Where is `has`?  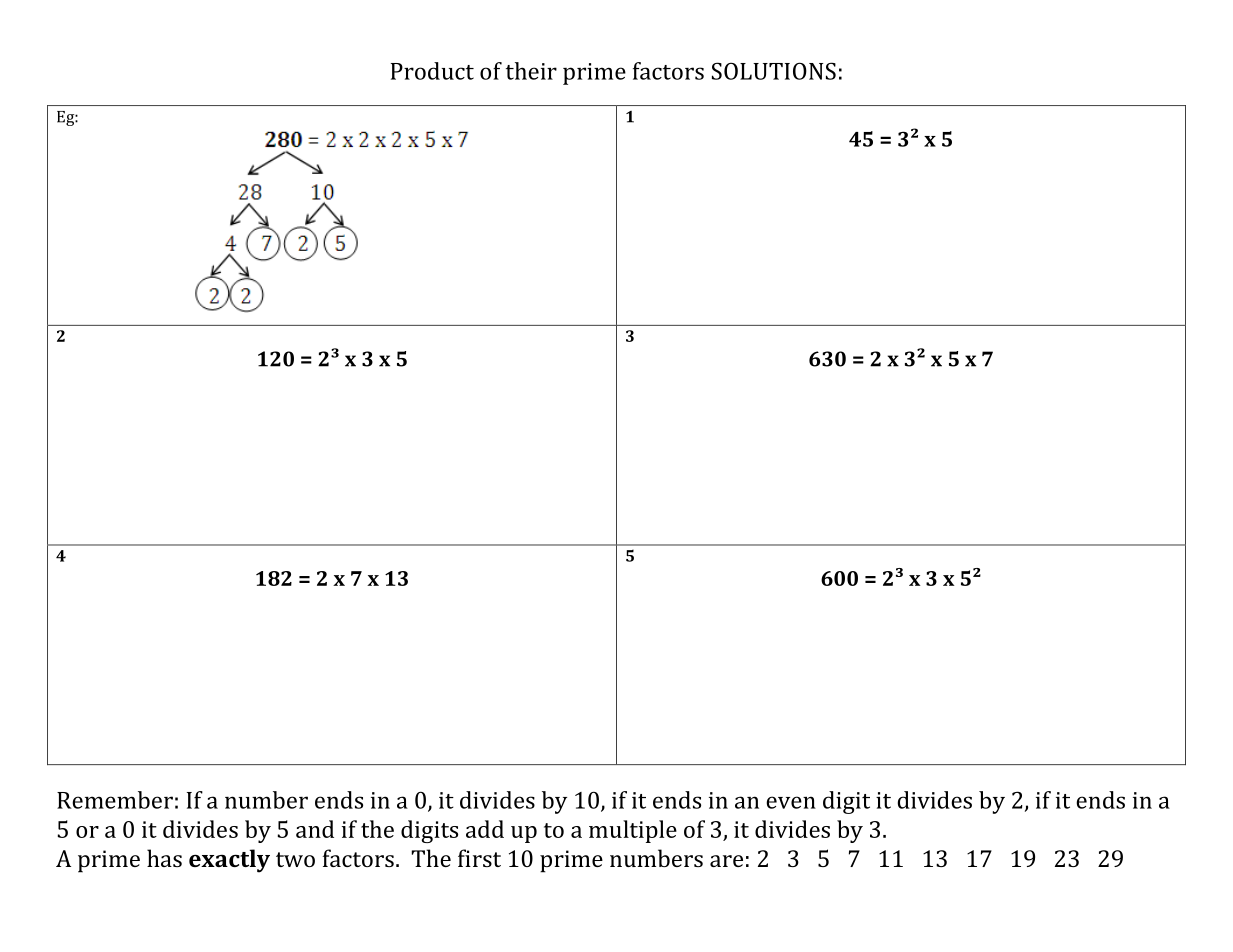
has is located at coordinates (164, 858).
